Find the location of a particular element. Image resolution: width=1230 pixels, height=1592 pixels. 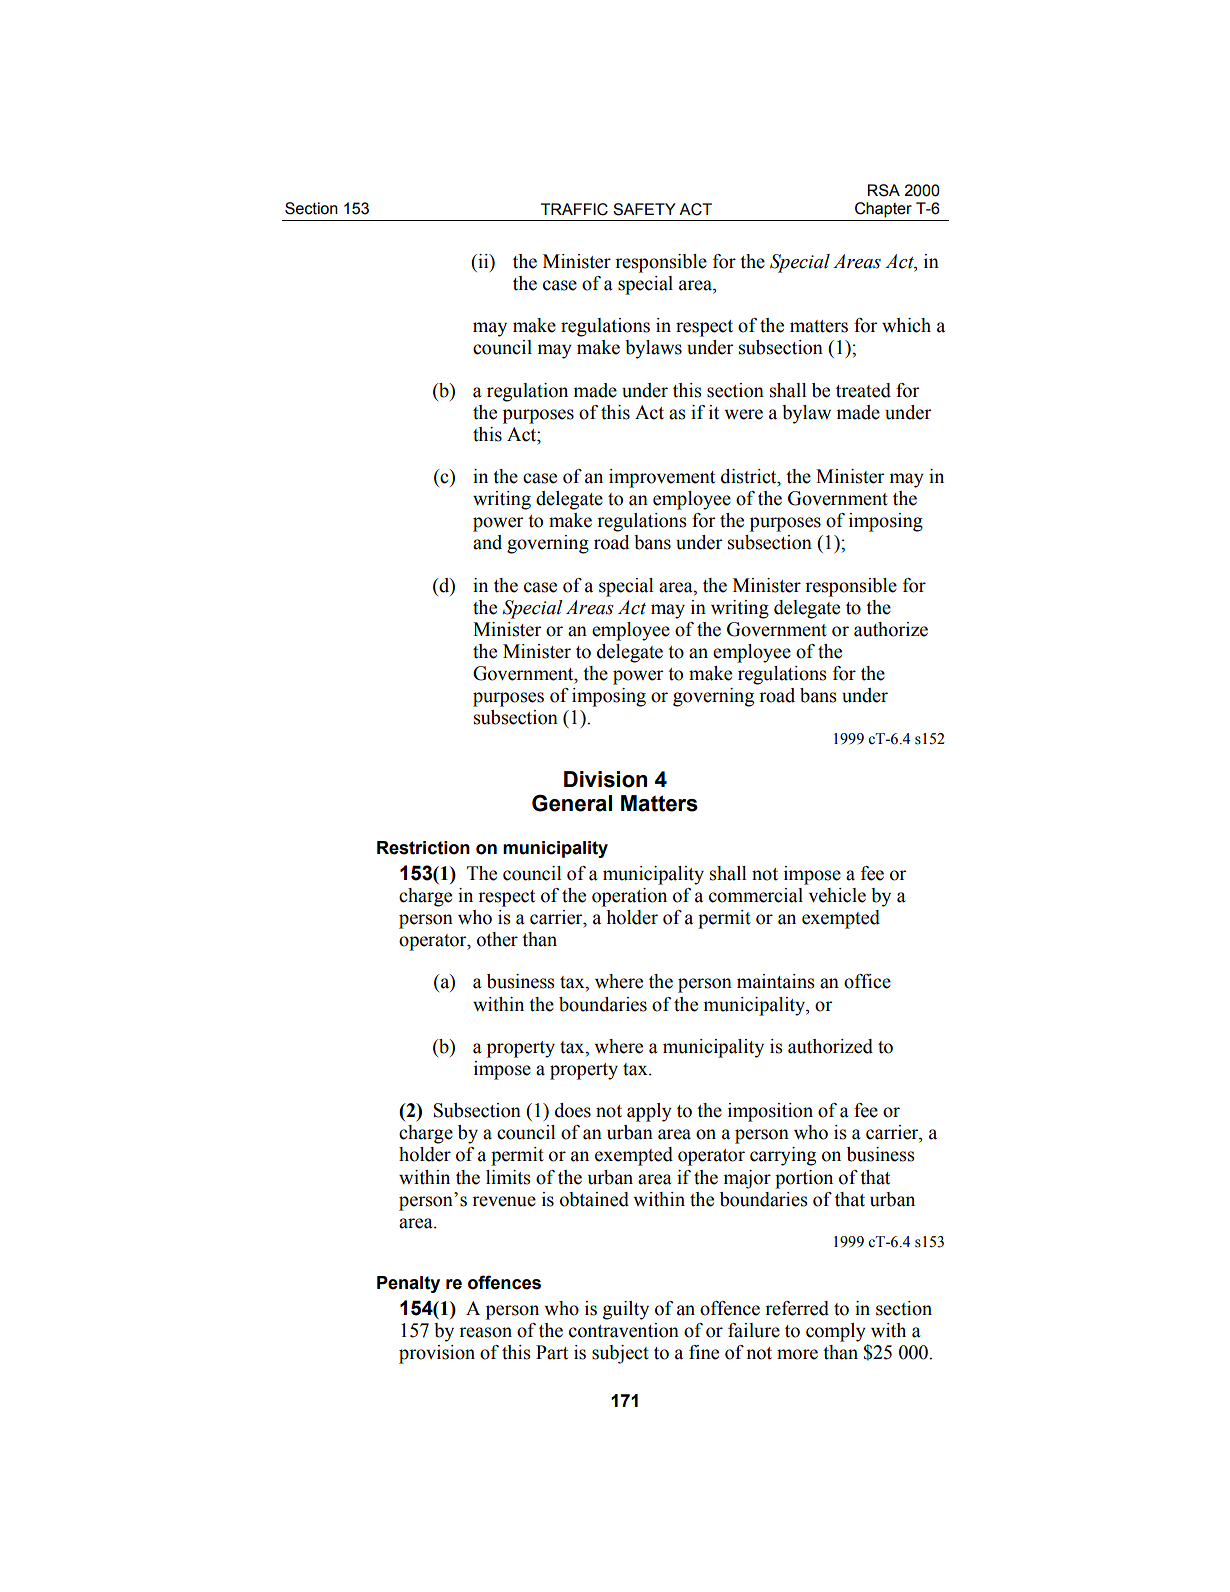

Chapter is located at coordinates (883, 210).
